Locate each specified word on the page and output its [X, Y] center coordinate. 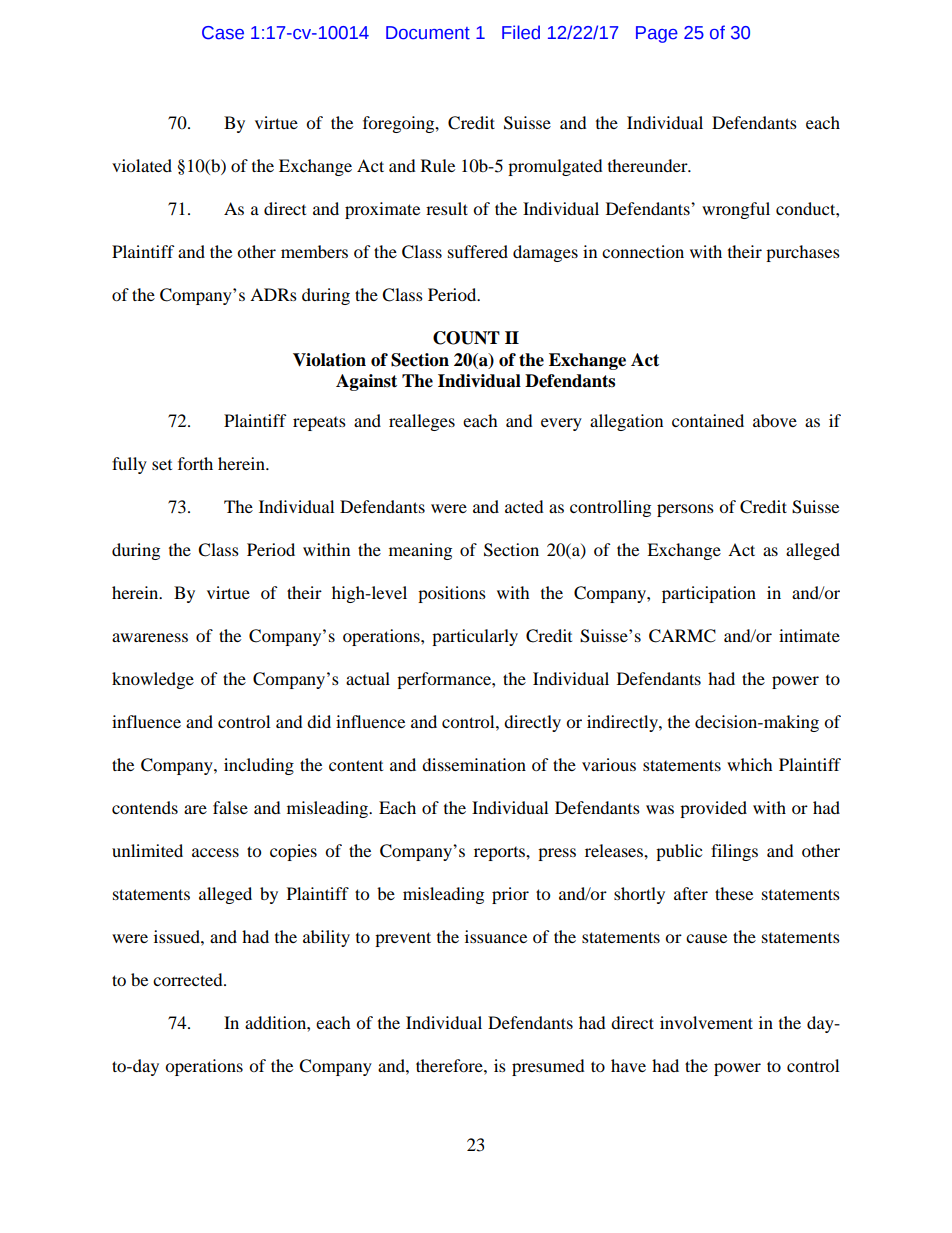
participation [709, 594]
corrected [189, 979]
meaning [420, 551]
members [314, 251]
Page [657, 34]
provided [713, 809]
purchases [803, 253]
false [230, 807]
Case [223, 33]
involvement [706, 1022]
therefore [450, 1065]
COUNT [466, 338]
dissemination [474, 764]
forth [195, 463]
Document [428, 33]
